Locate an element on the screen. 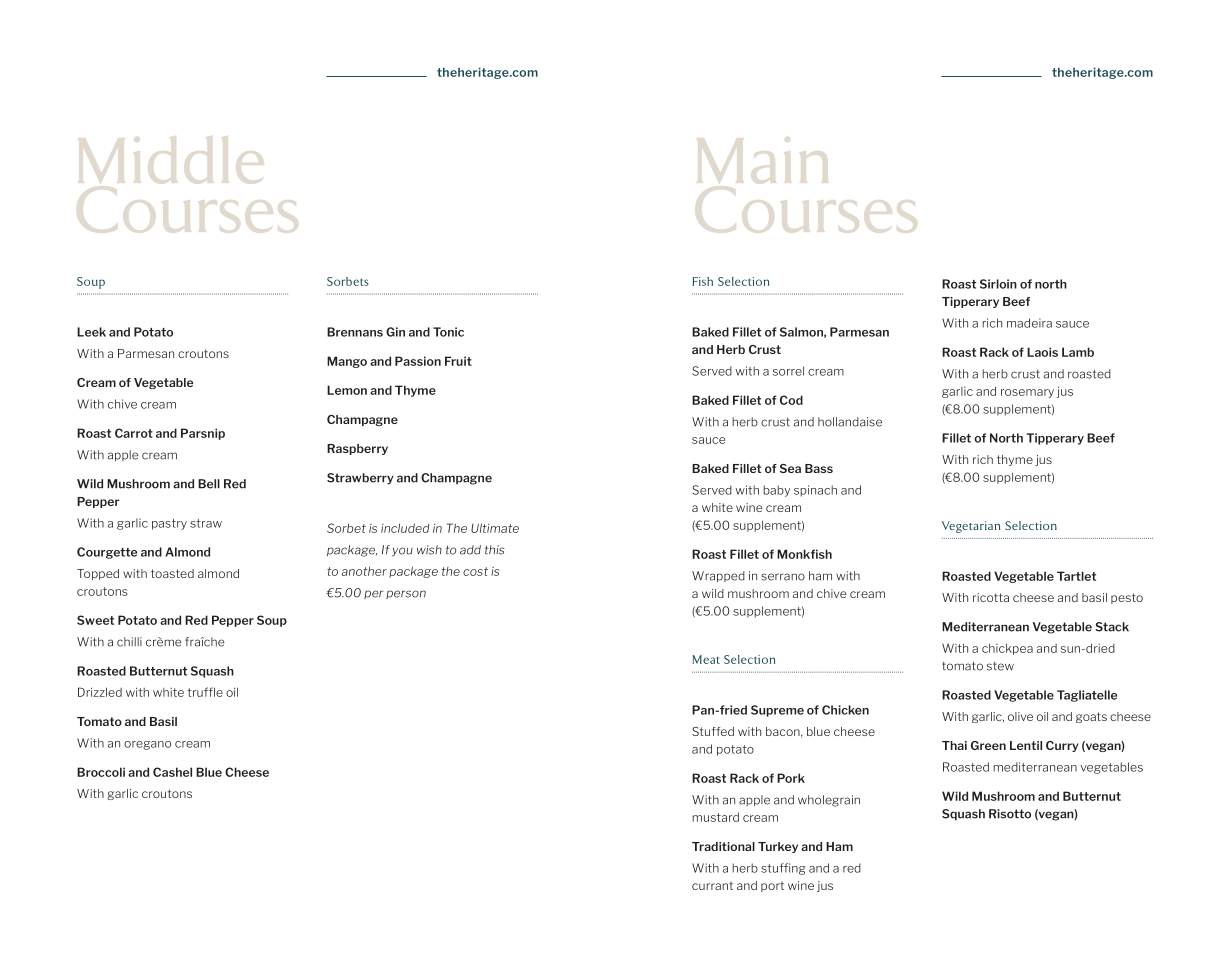  stew is located at coordinates (1000, 666).
